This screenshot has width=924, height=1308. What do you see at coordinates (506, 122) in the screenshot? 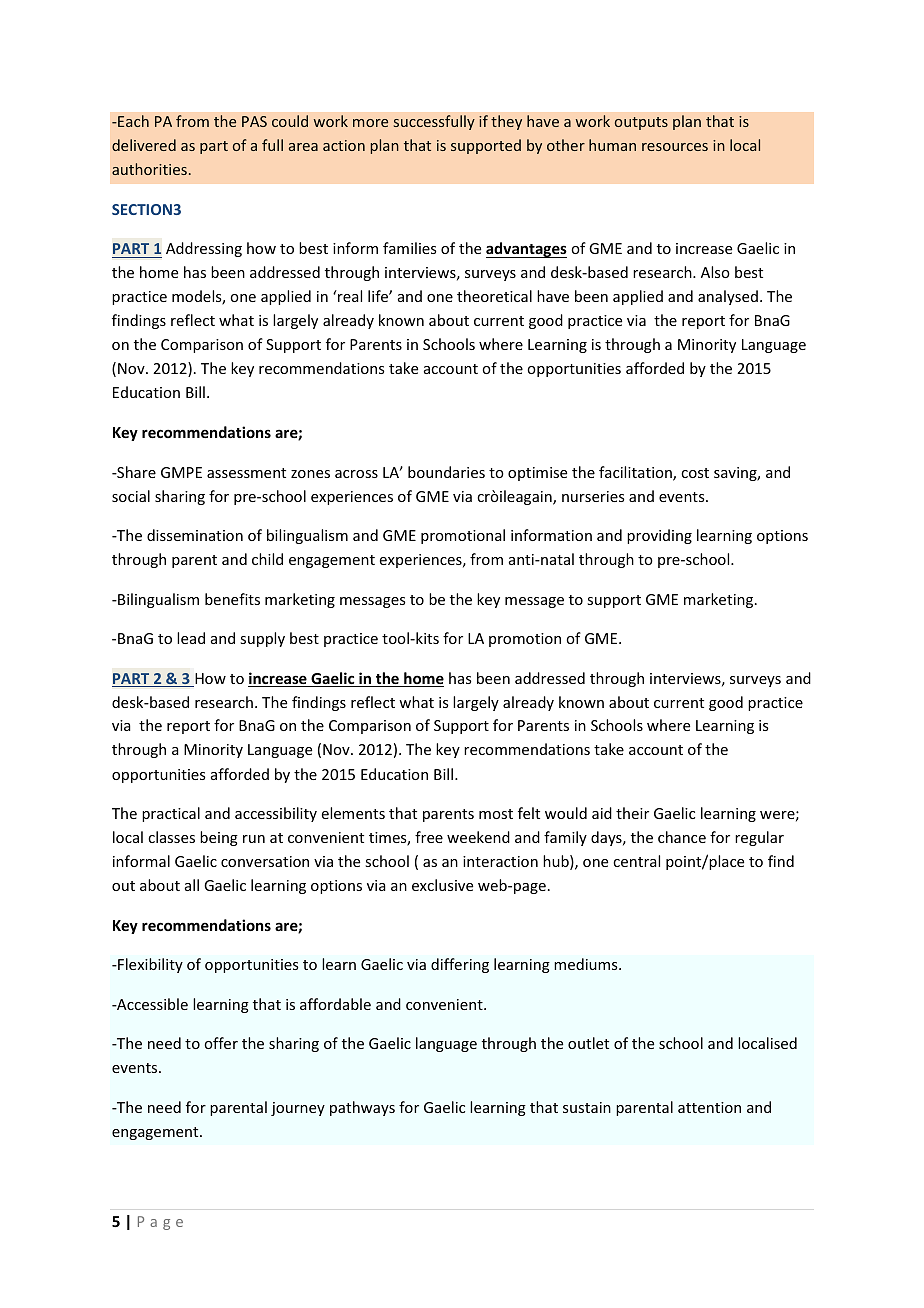
I see `they` at bounding box center [506, 122].
